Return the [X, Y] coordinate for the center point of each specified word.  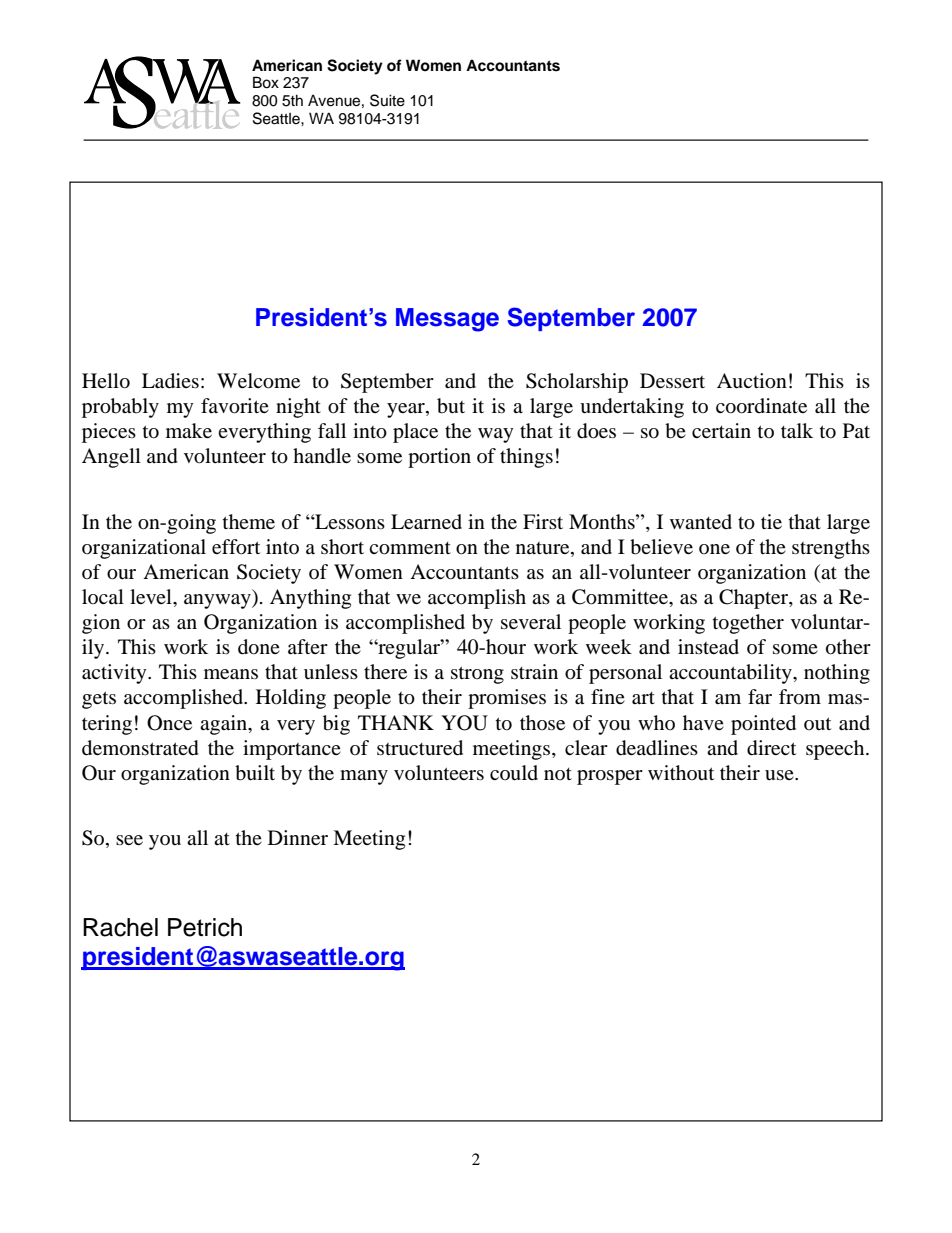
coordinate [761, 406]
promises [507, 699]
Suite [387, 100]
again [224, 725]
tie [771, 521]
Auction [752, 381]
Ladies [170, 381]
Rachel [120, 927]
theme [249, 521]
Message [447, 320]
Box [266, 82]
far [760, 696]
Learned [426, 521]
